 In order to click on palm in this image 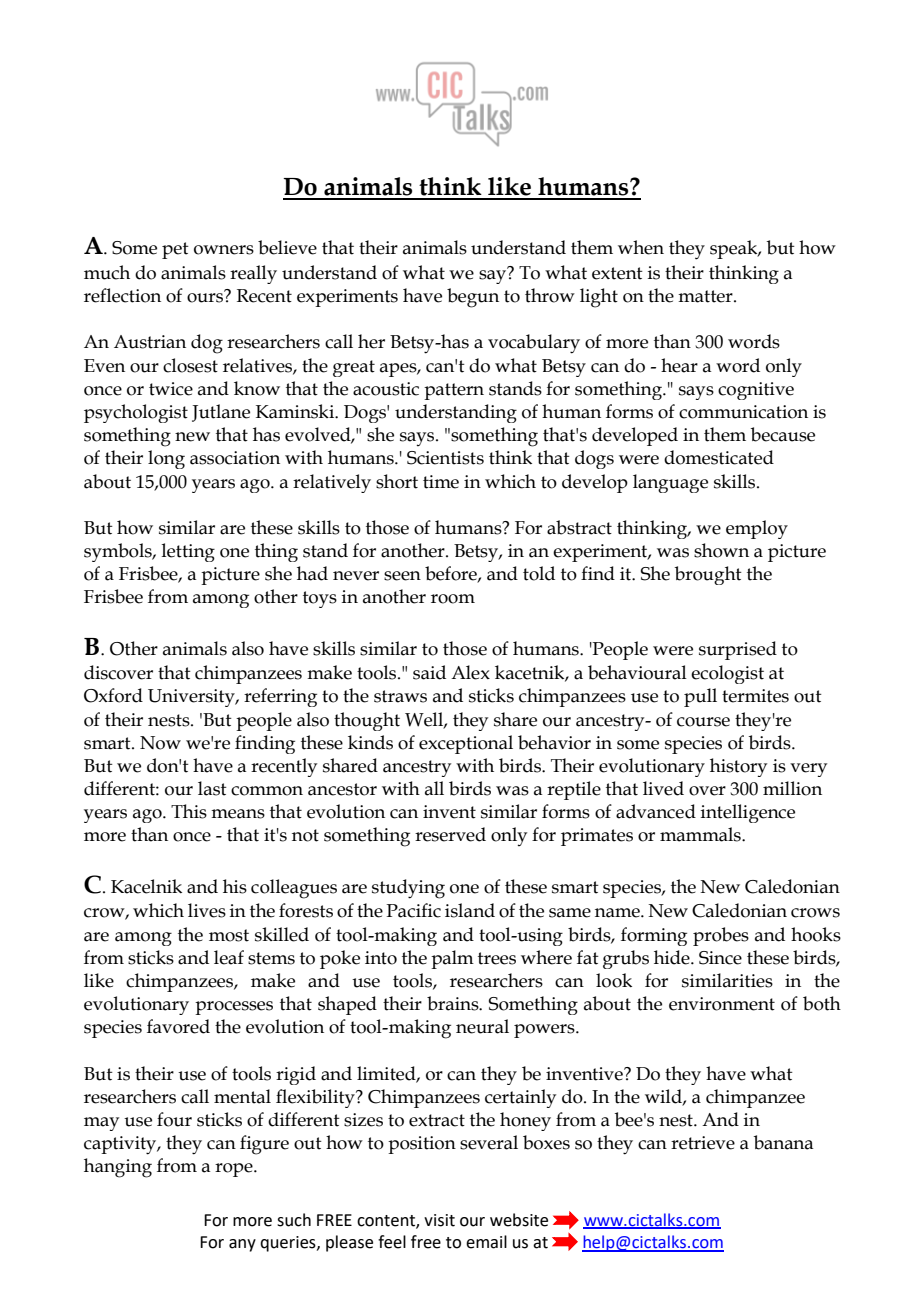, I will do `click(452, 959)`.
